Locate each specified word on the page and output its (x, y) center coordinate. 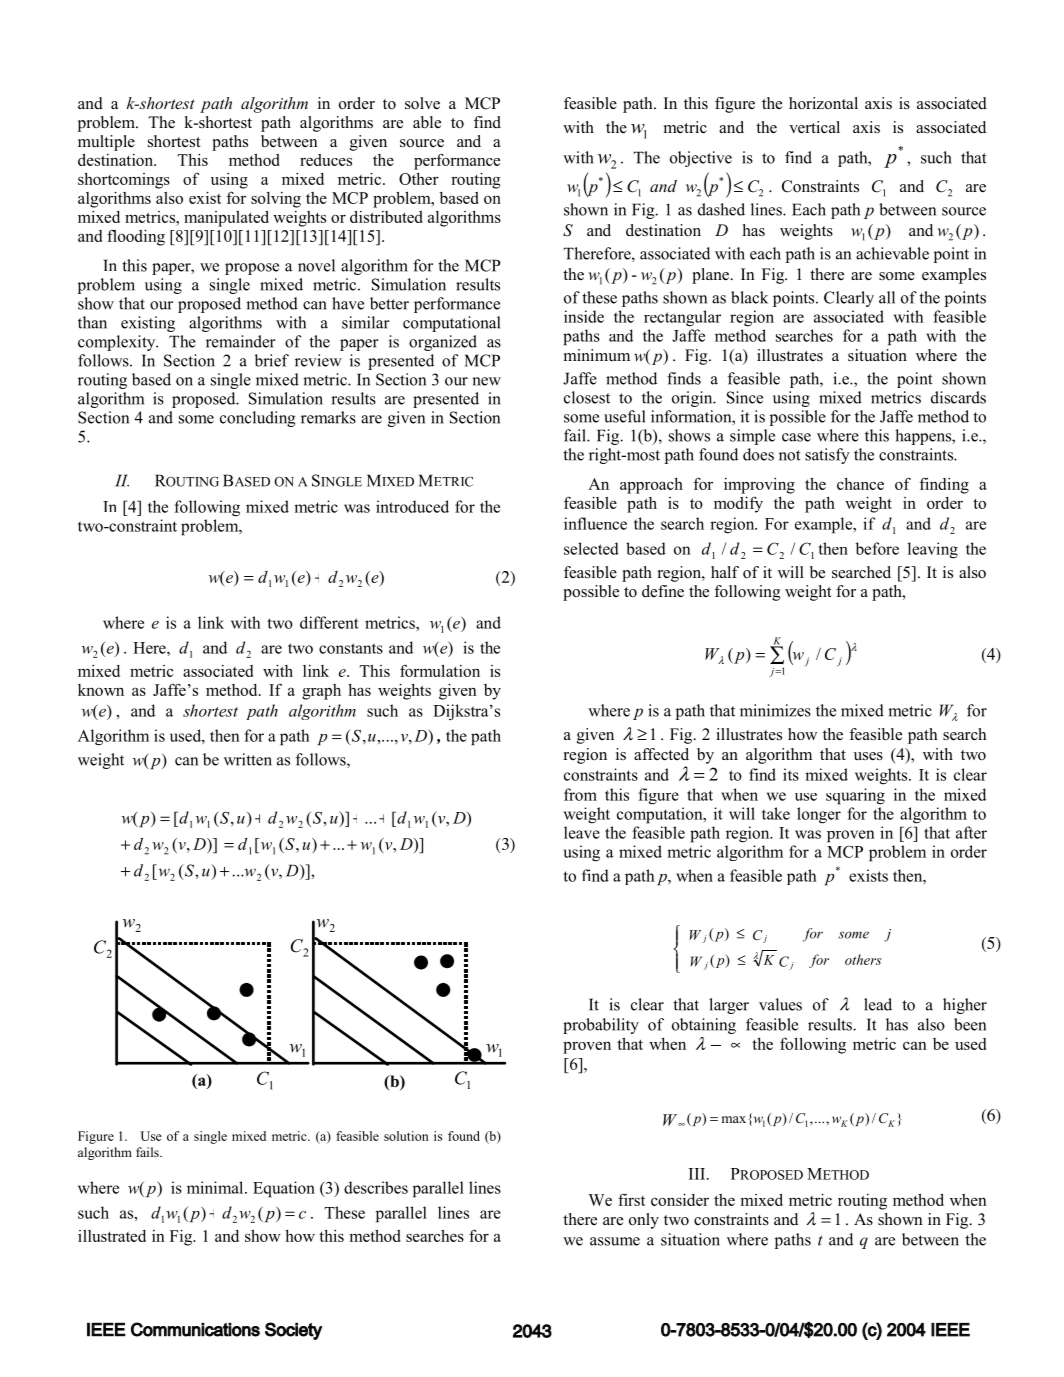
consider (680, 1199)
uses (868, 756)
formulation (440, 670)
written (248, 759)
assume (615, 1241)
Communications (195, 1329)
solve (422, 103)
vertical (814, 127)
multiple (106, 143)
